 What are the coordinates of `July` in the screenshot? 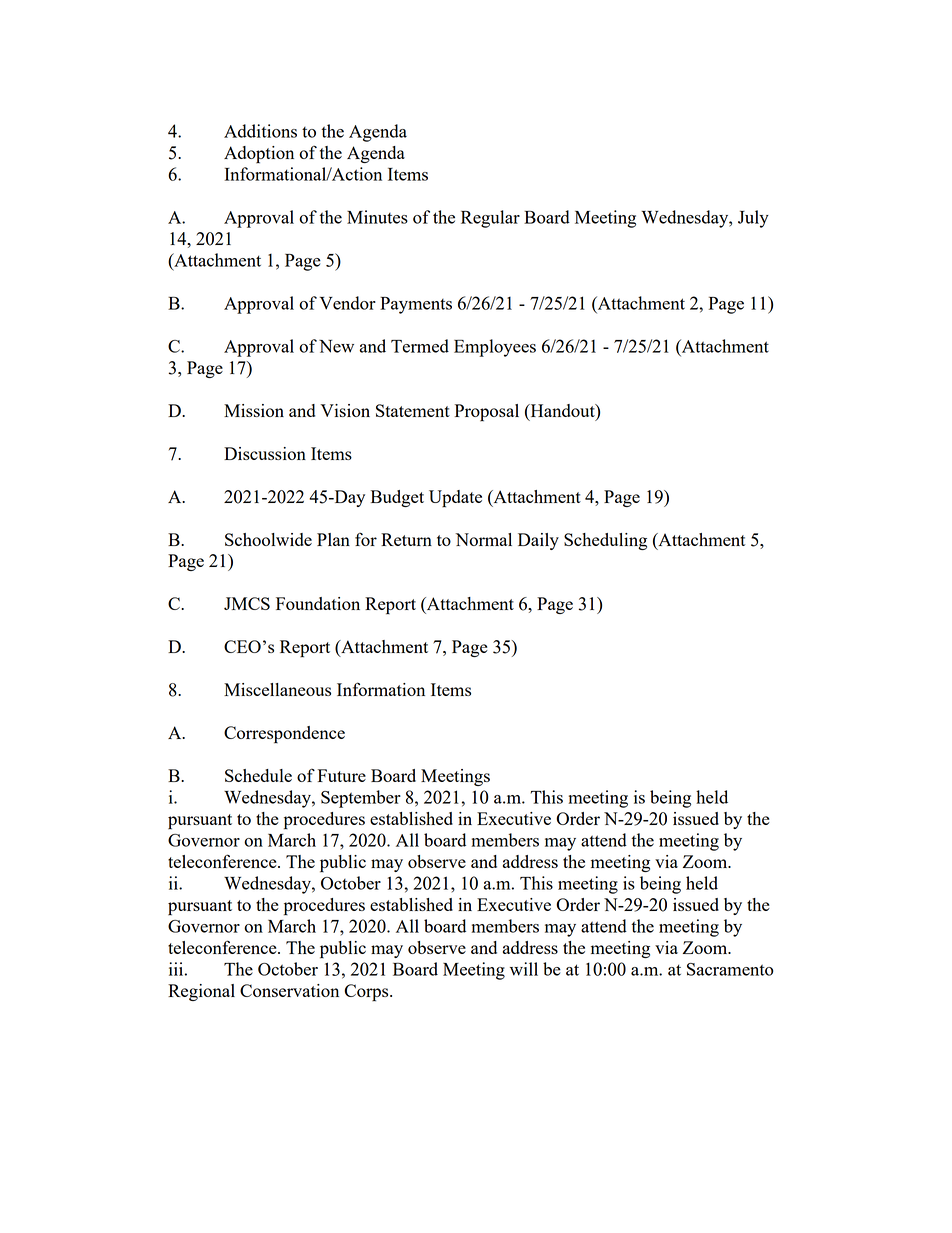 It's located at (753, 219).
